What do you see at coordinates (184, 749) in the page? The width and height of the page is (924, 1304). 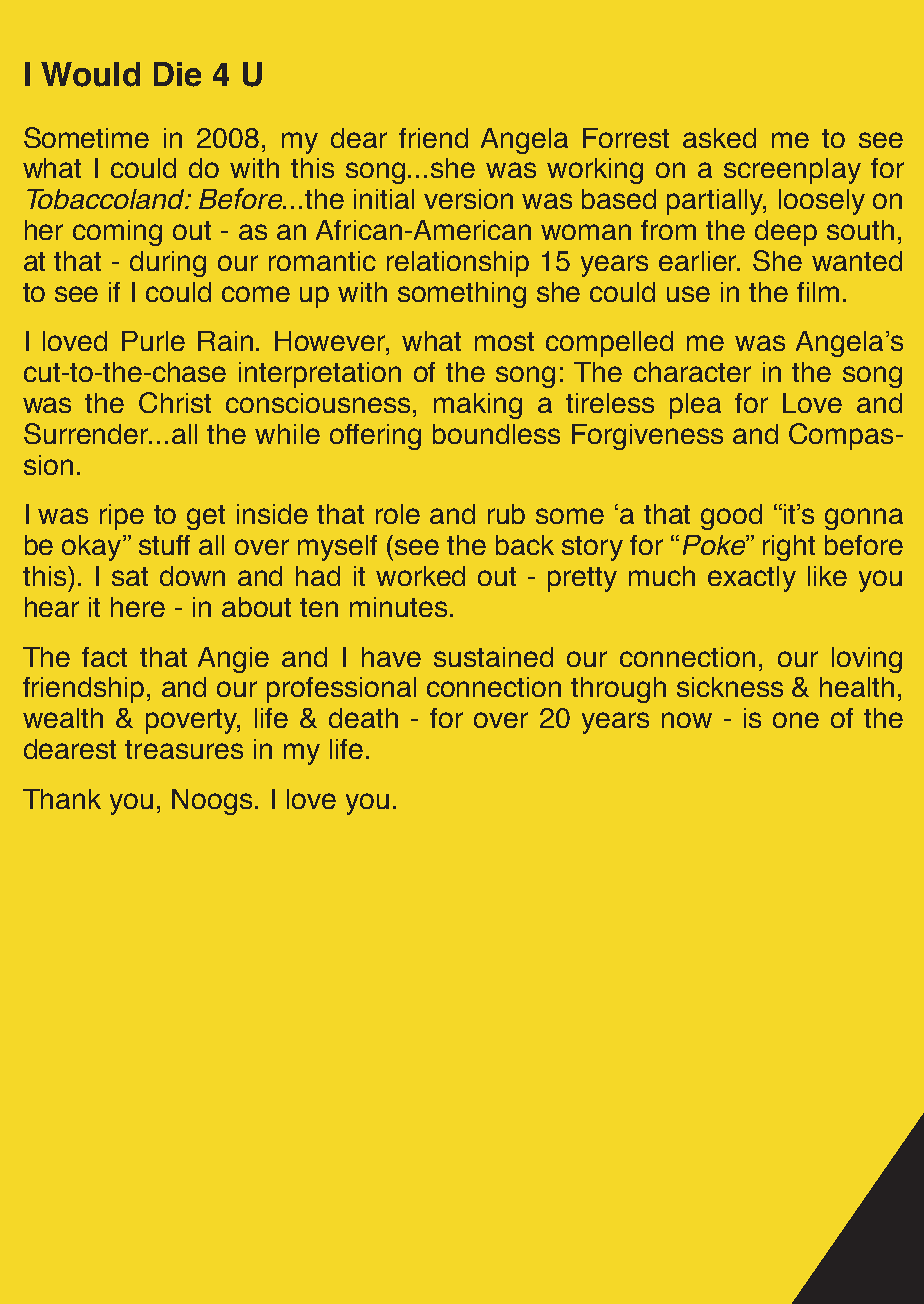 I see `treasures` at bounding box center [184, 749].
